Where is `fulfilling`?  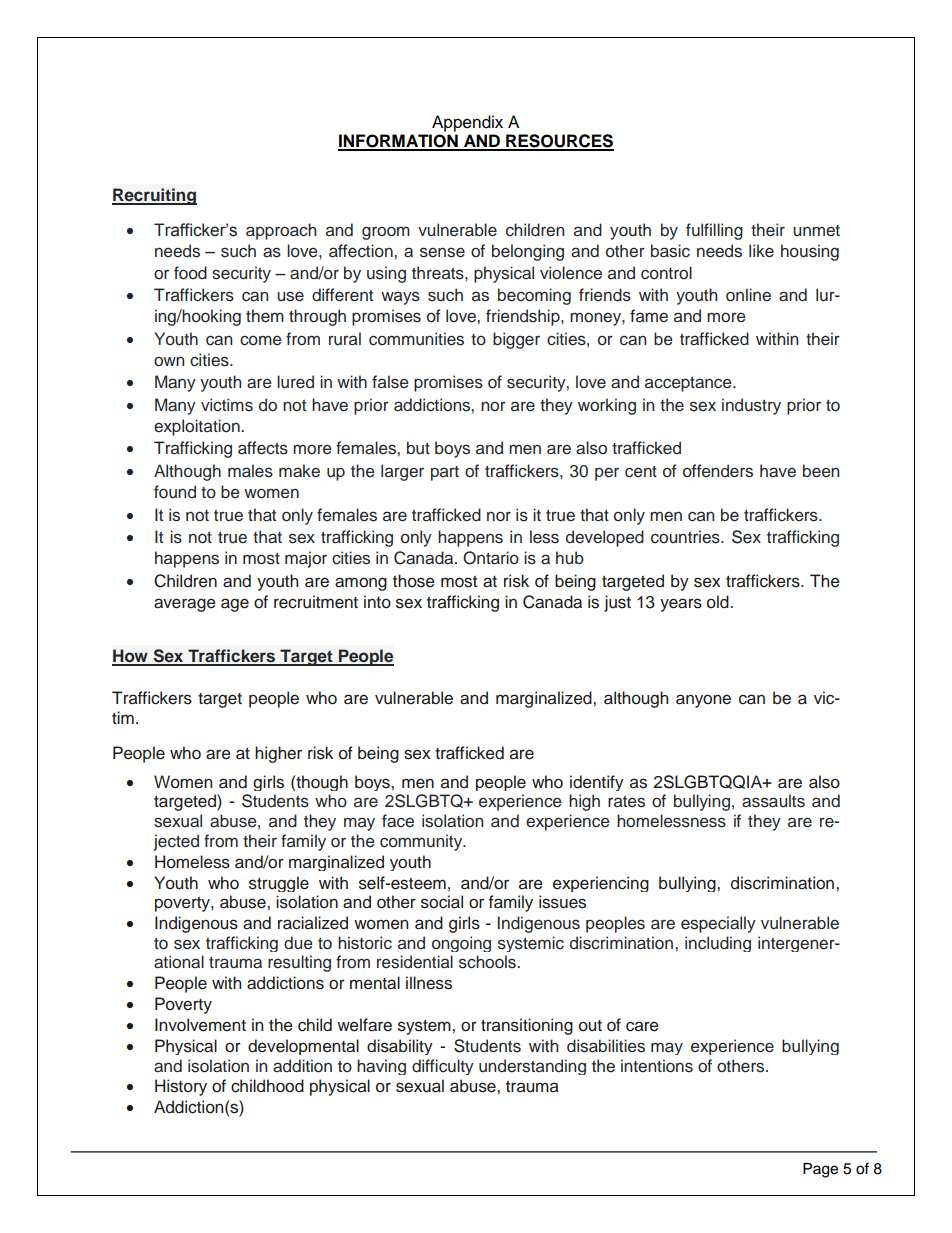 fulfilling is located at coordinates (714, 231).
